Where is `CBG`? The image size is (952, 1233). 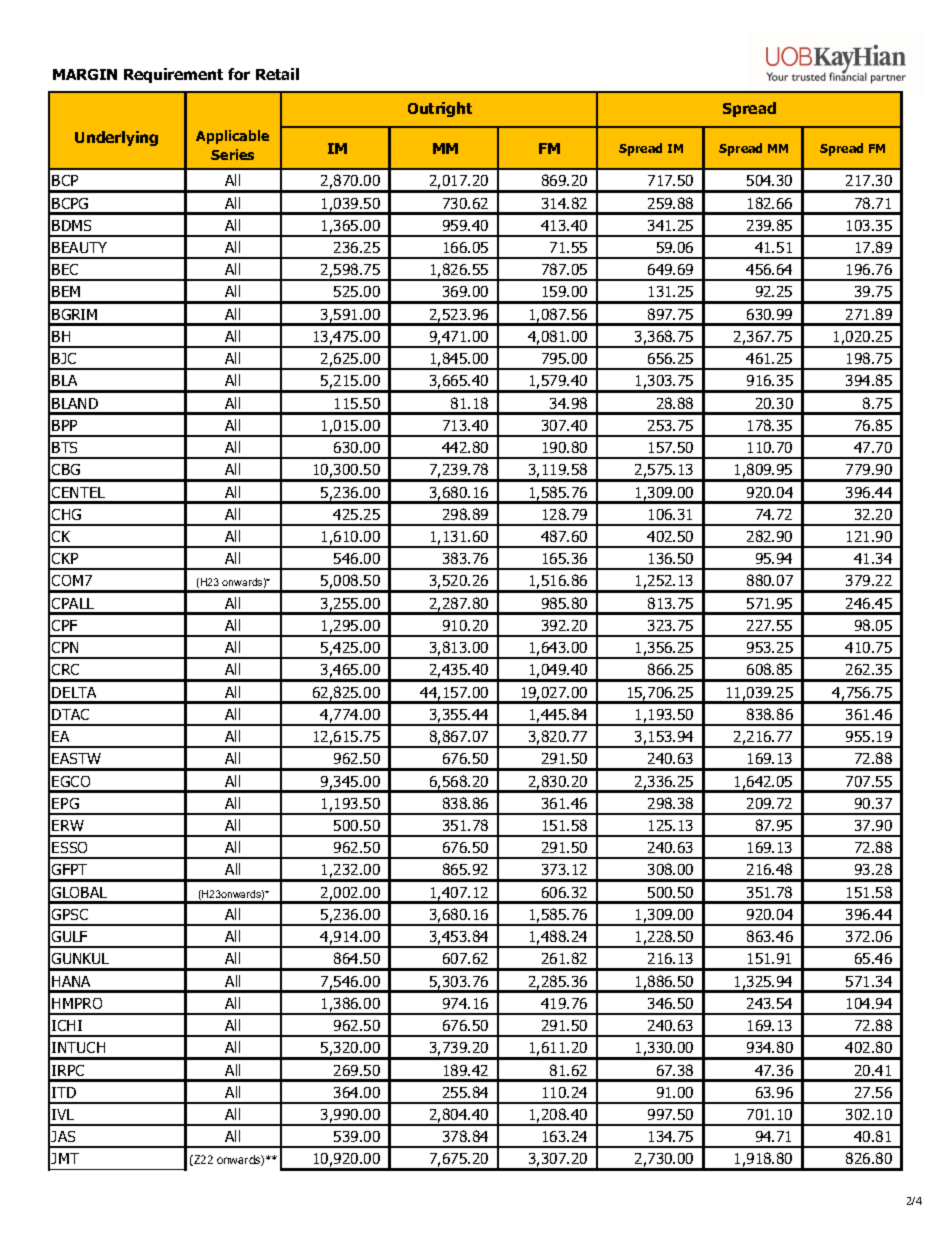 CBG is located at coordinates (66, 469).
